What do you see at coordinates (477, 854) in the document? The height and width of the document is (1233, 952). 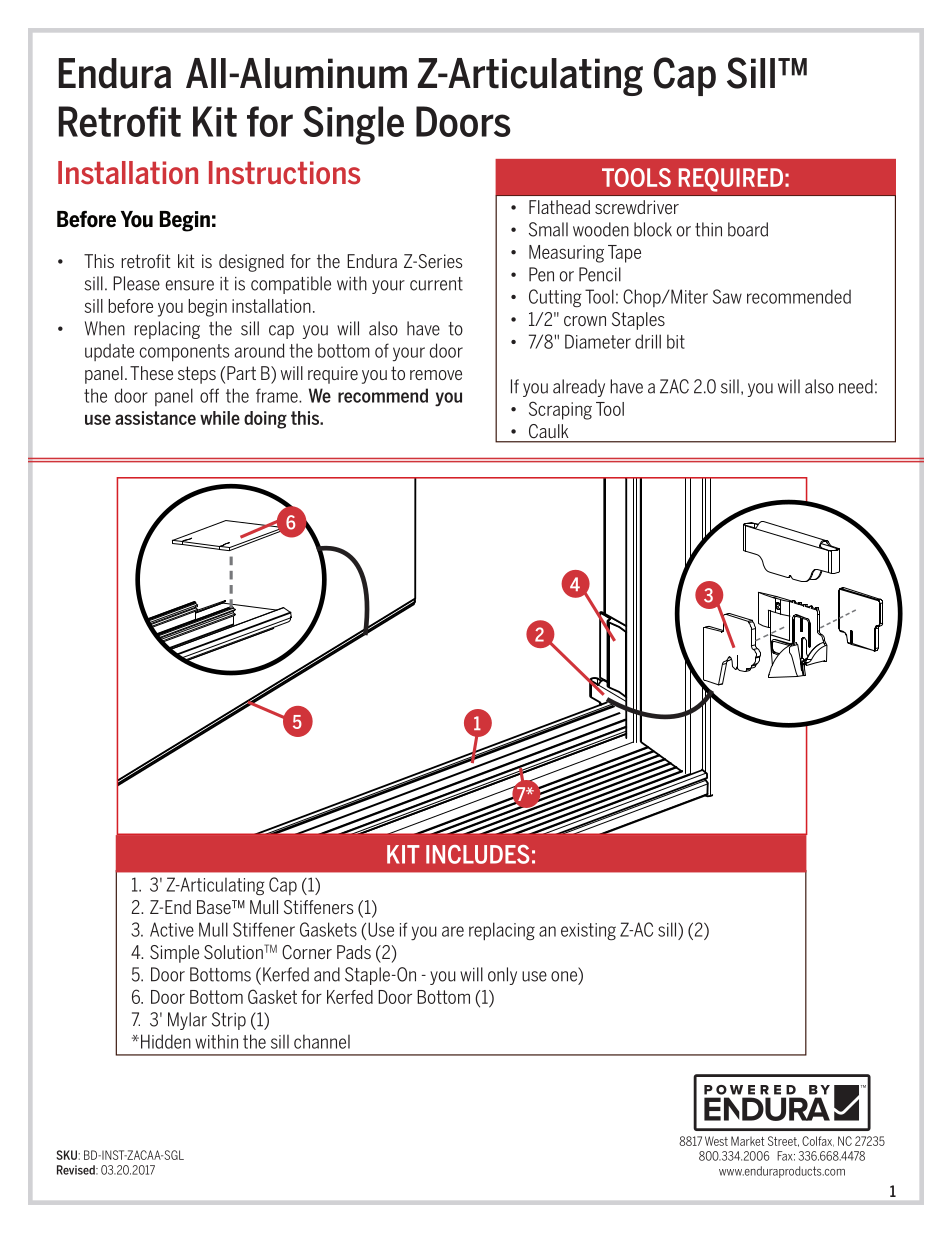 I see `INCLUDES` at bounding box center [477, 854].
